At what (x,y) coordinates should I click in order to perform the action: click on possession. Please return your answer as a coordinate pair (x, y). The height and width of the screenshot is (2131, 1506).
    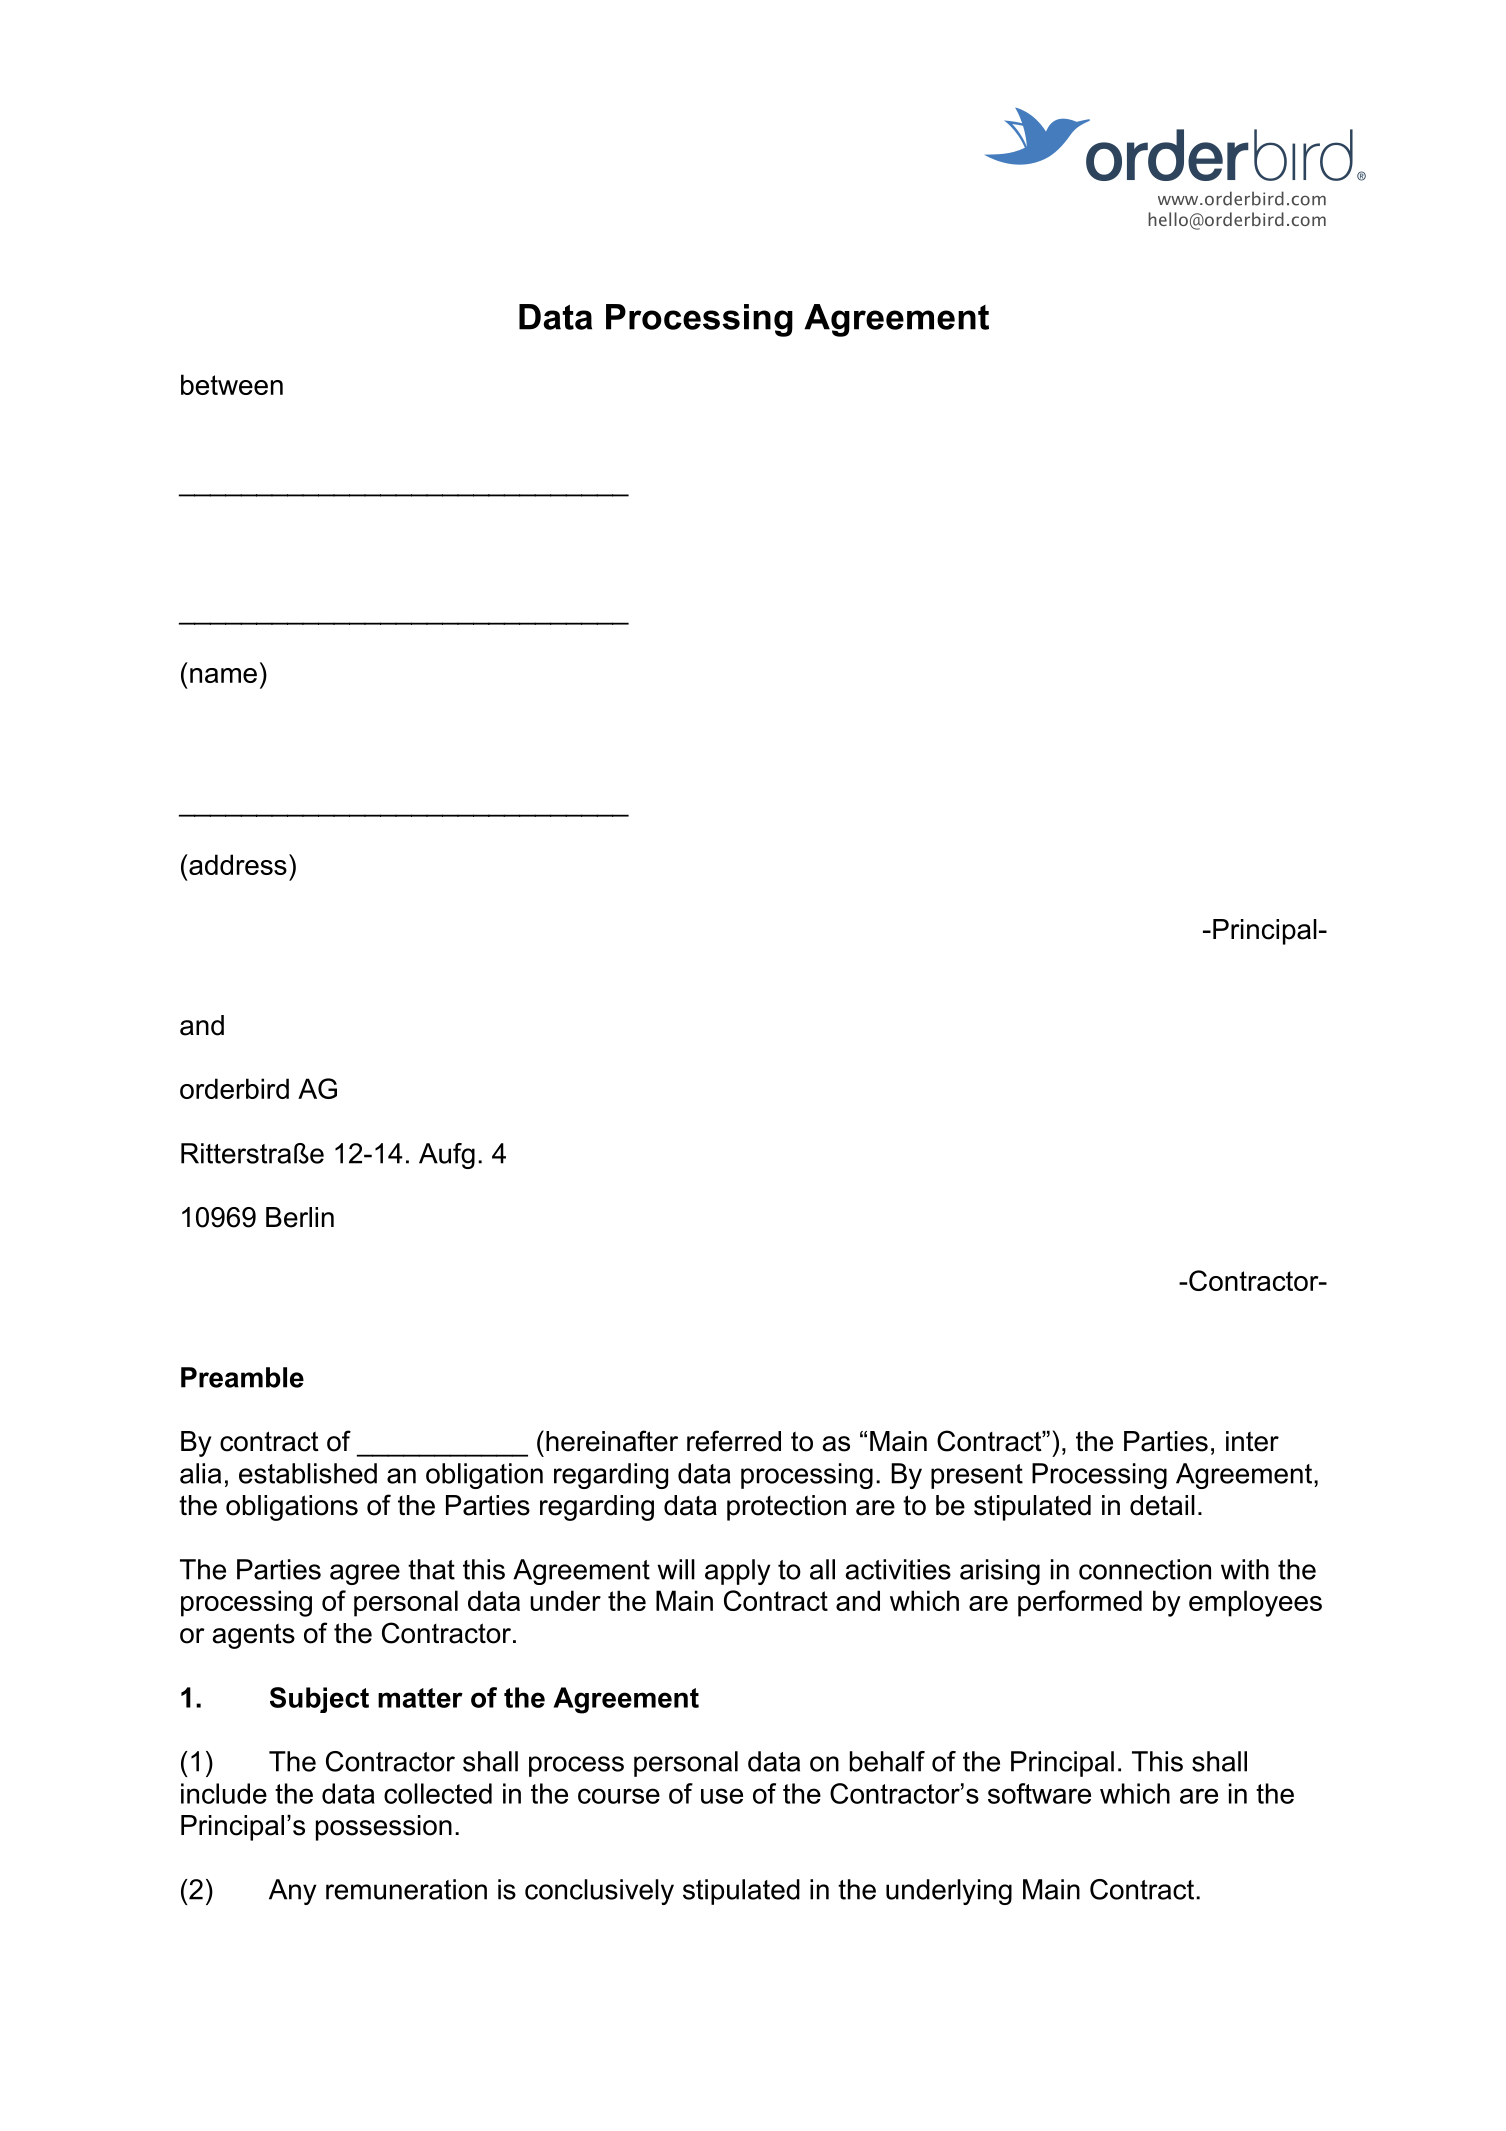
    Looking at the image, I should click on (384, 1828).
